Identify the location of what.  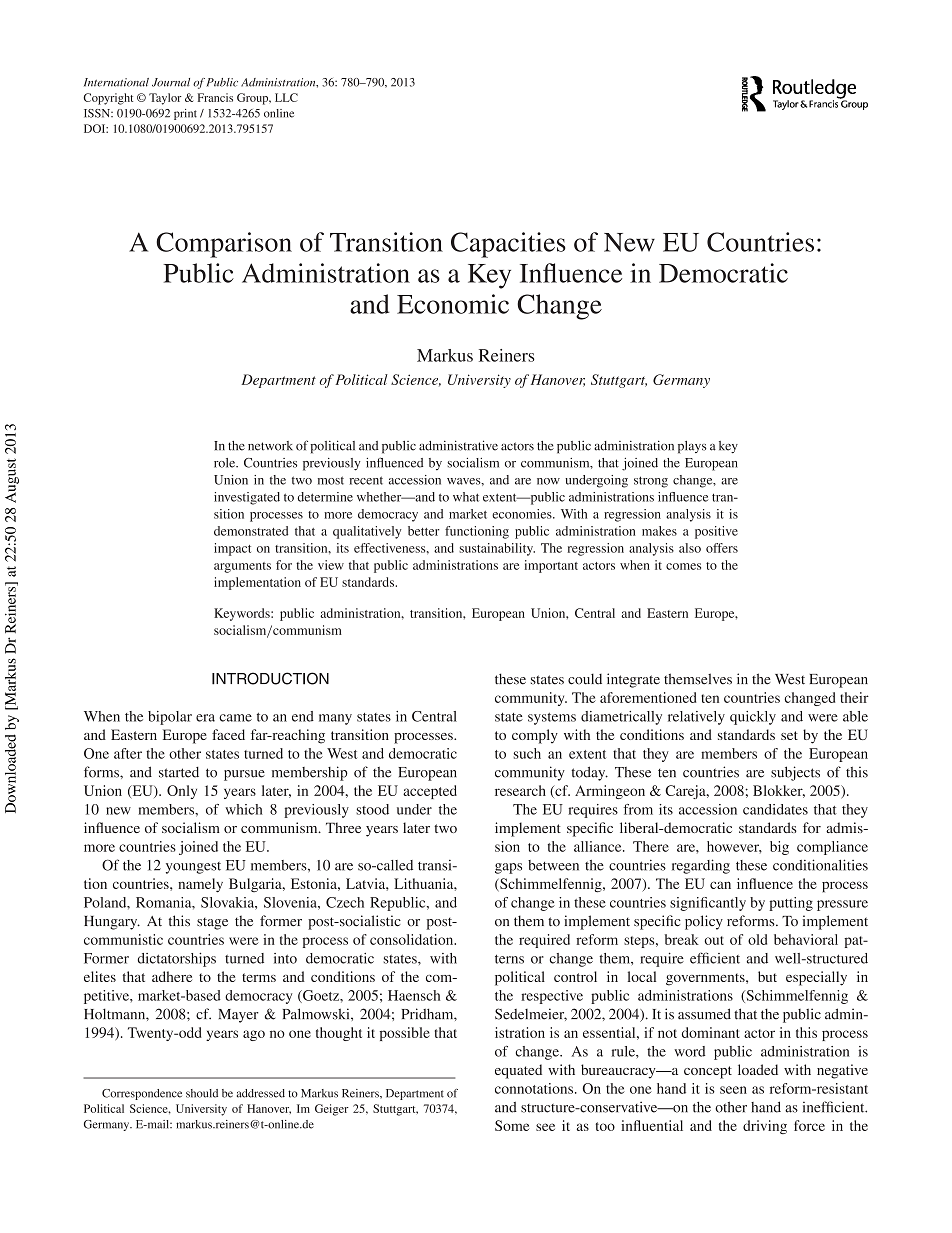
(466, 497).
